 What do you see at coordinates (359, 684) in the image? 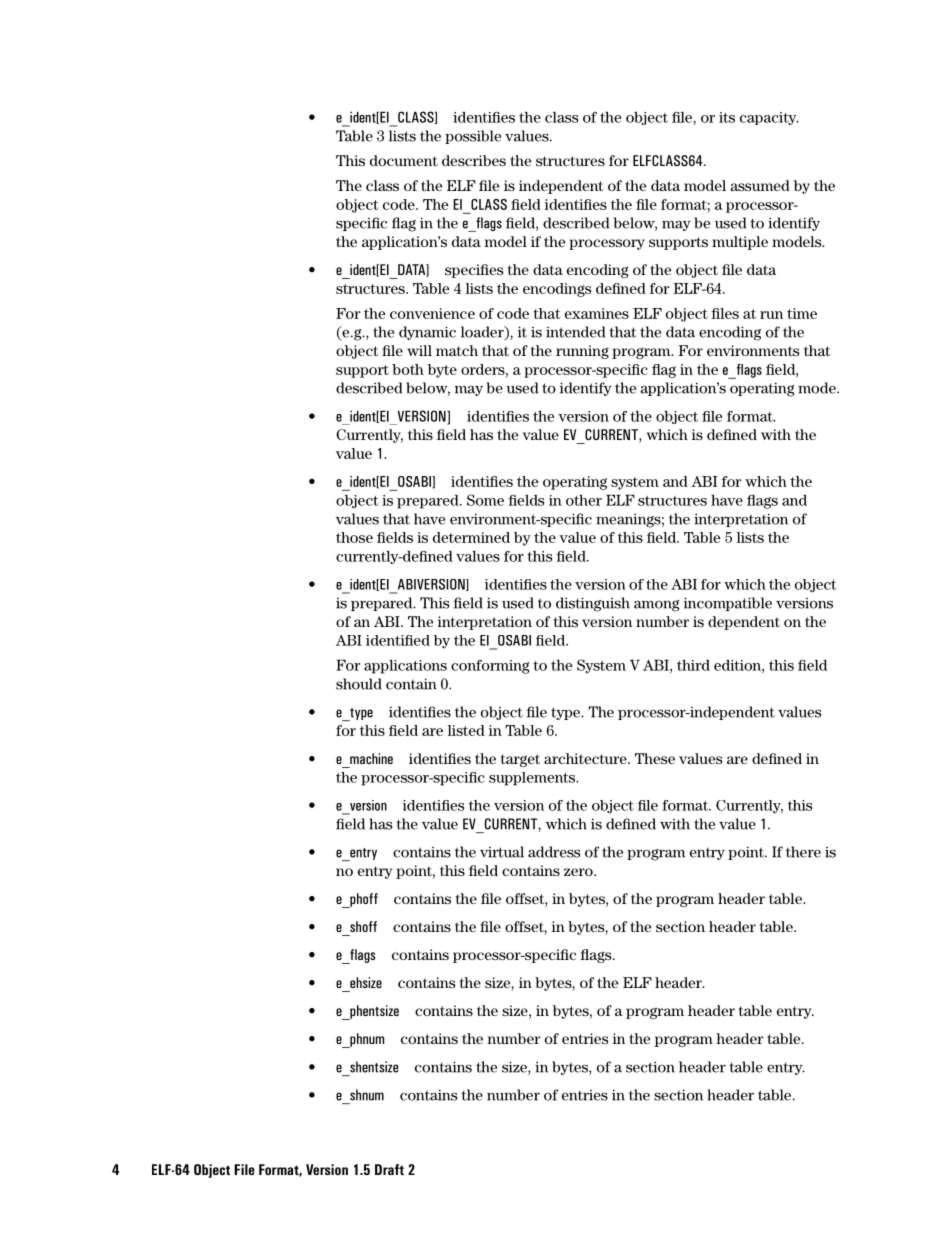
I see `should` at bounding box center [359, 684].
